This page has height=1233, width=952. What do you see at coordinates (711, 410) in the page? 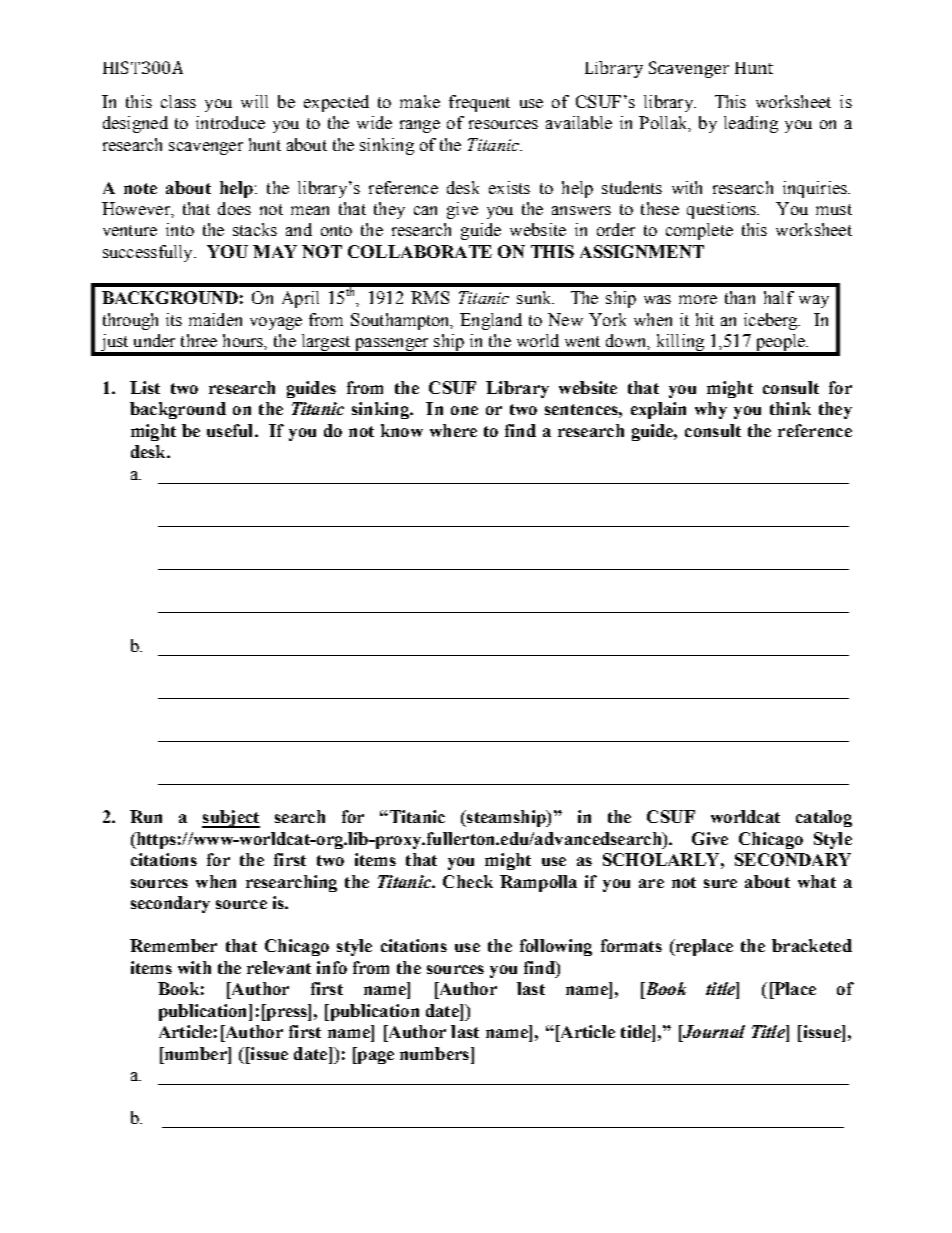
I see `why` at bounding box center [711, 410].
